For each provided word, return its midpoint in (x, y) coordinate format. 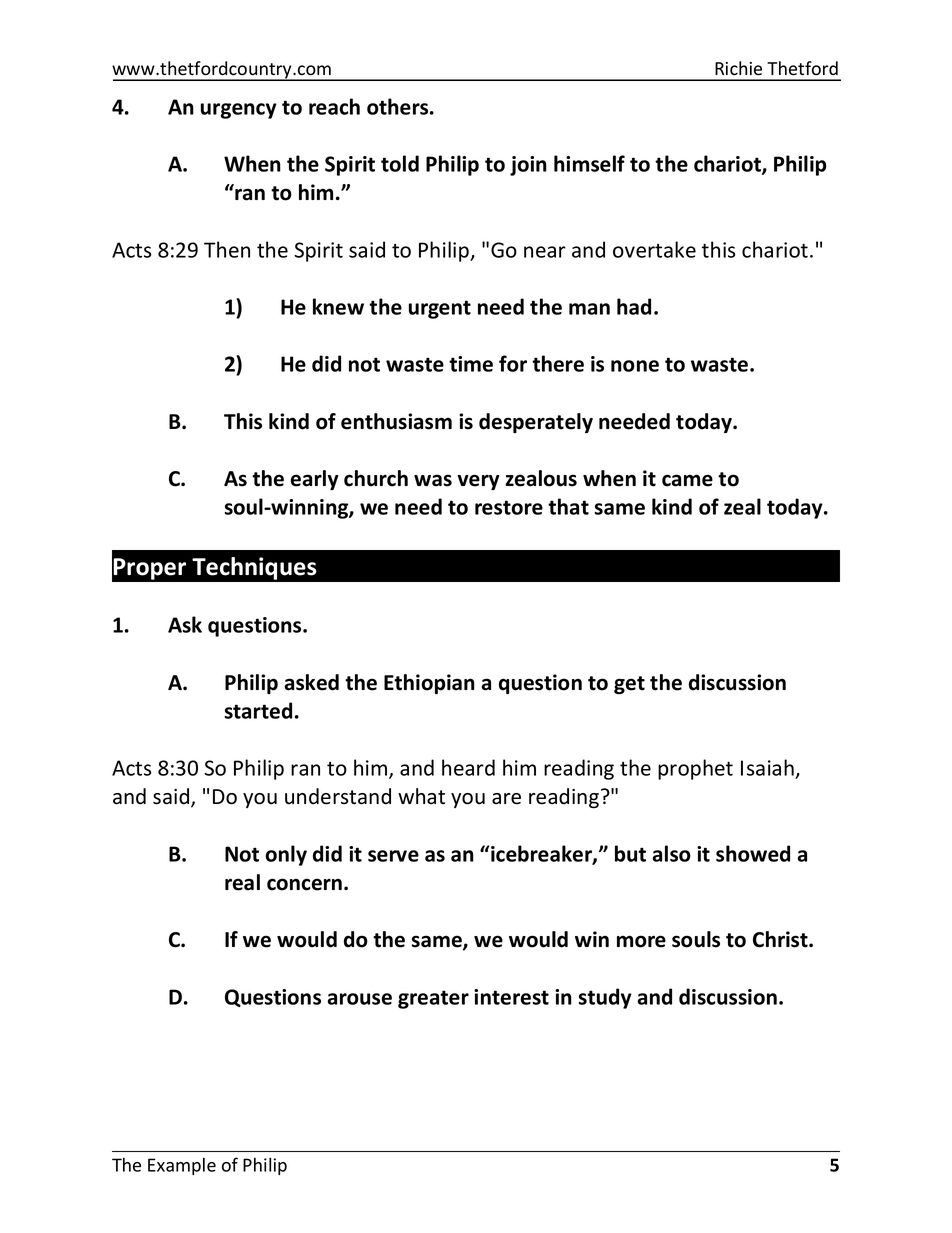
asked (312, 682)
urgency (239, 111)
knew (338, 306)
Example (182, 1166)
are (506, 799)
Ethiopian (429, 684)
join (528, 166)
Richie (738, 68)
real (242, 882)
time (471, 364)
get (629, 685)
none (635, 366)
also (671, 853)
